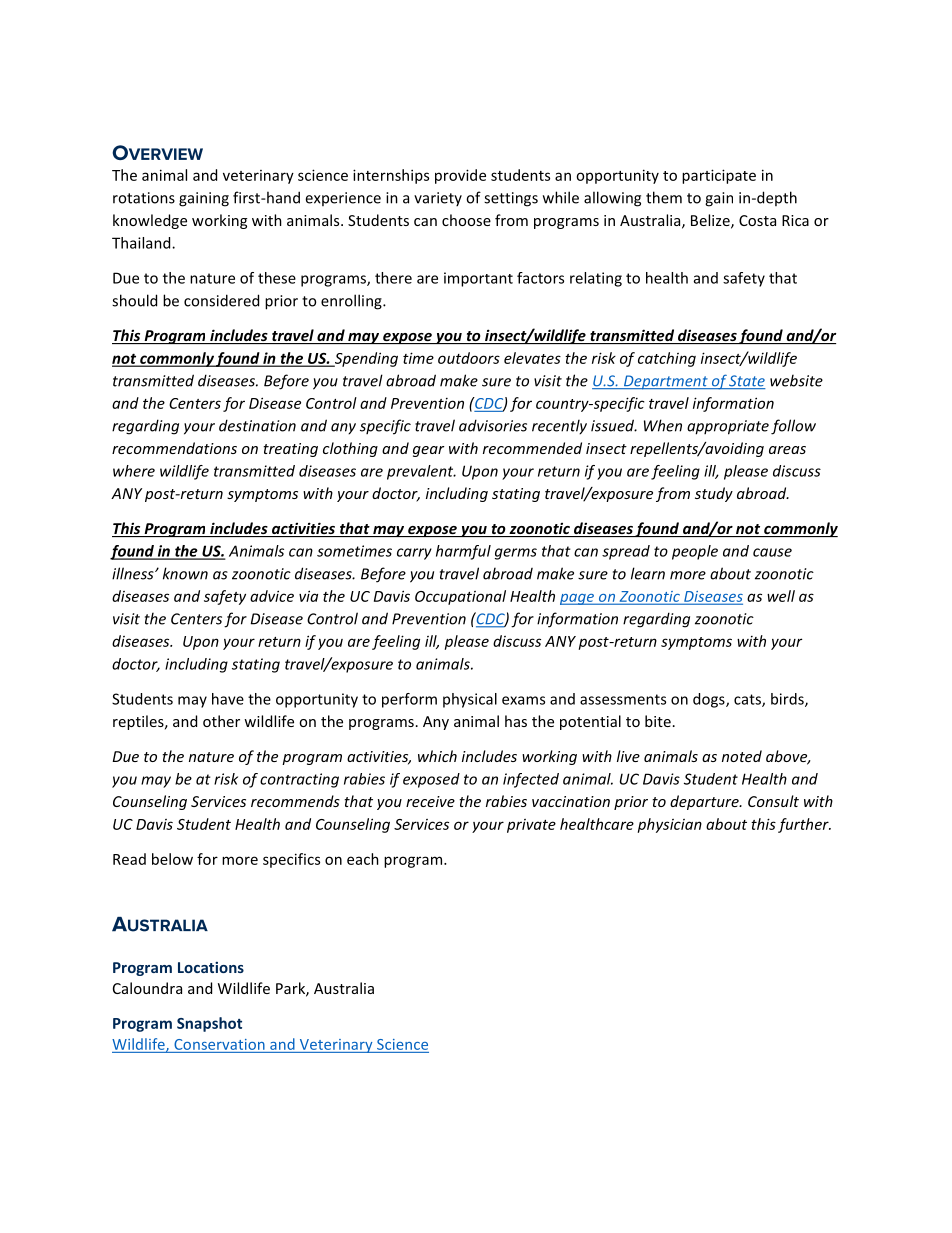  Describe the element at coordinates (421, 472) in the screenshot. I see `prevalent` at that location.
